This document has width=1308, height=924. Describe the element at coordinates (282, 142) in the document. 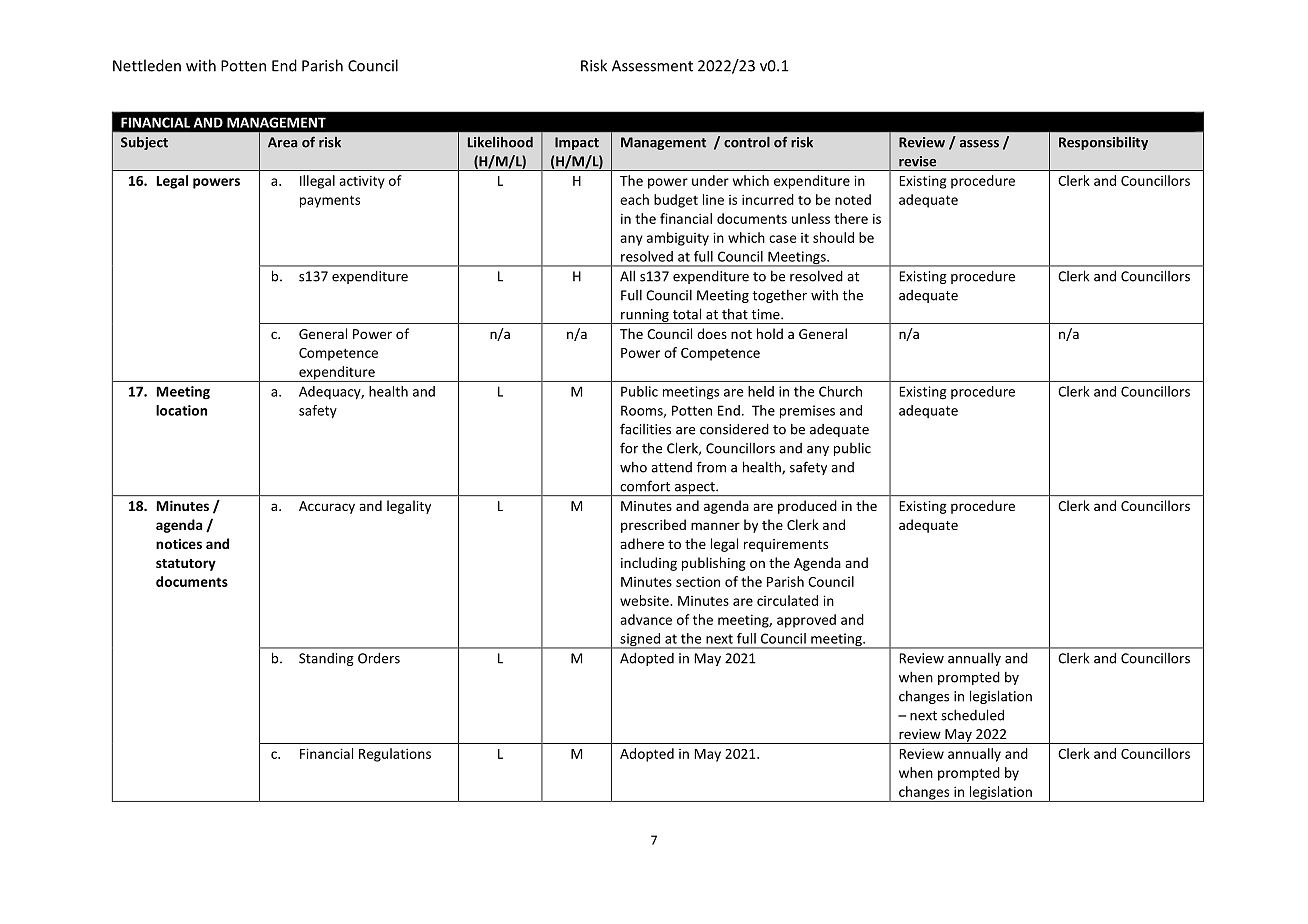

I see `Area` at that location.
